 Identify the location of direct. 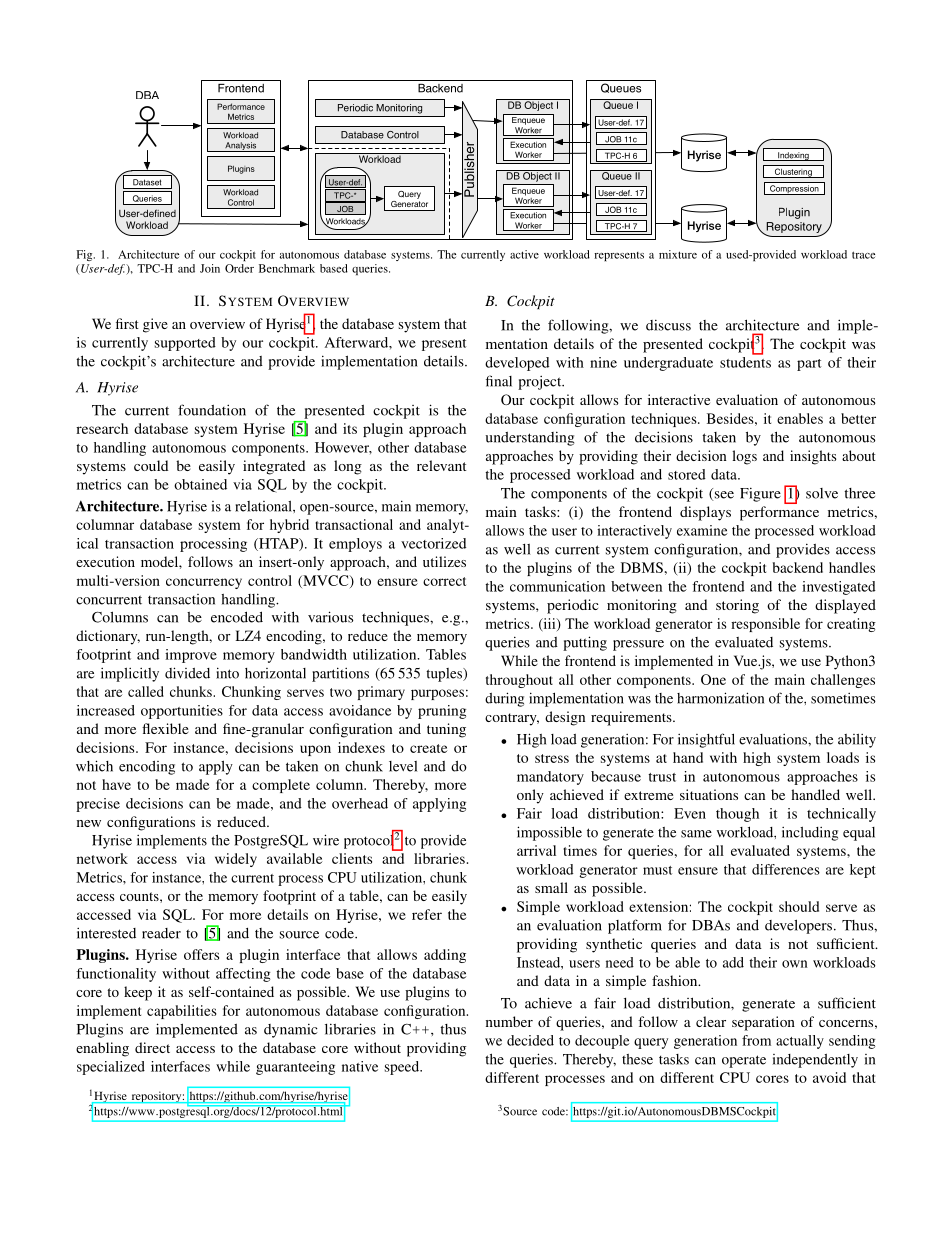
(152, 1047).
